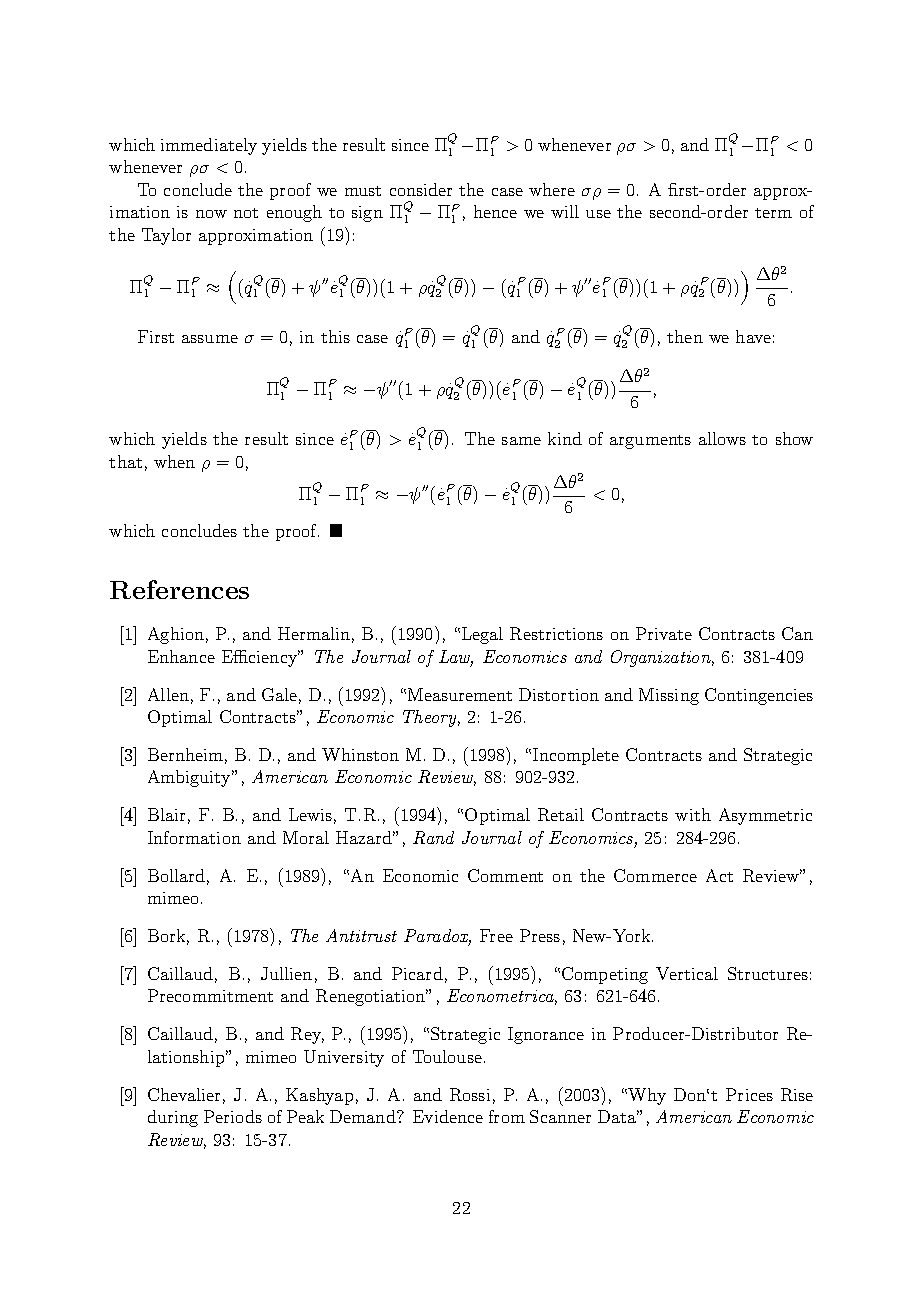  I want to click on Legal, so click(482, 635).
